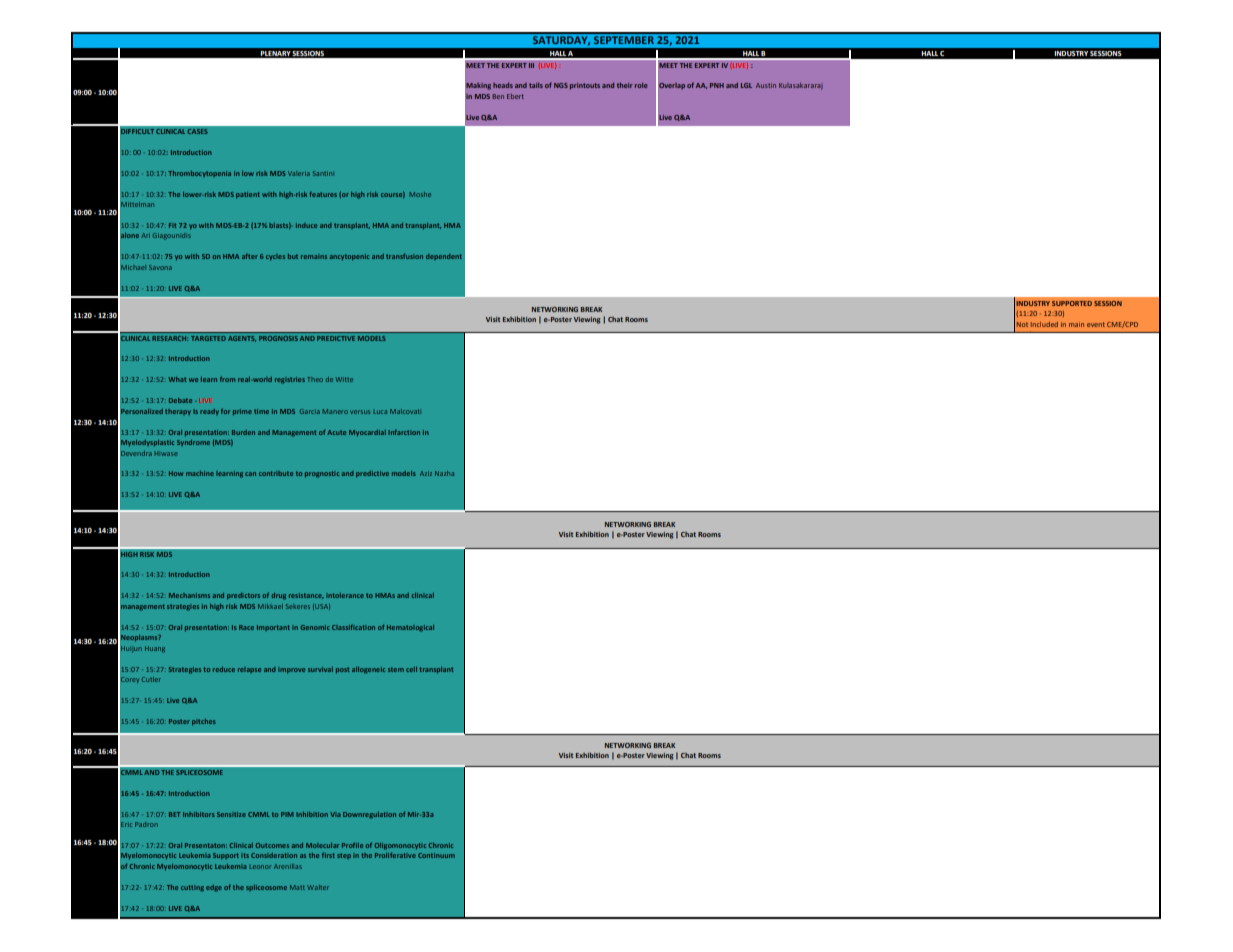 This image has width=1233, height=952. Describe the element at coordinates (227, 379) in the image. I see `from` at that location.
